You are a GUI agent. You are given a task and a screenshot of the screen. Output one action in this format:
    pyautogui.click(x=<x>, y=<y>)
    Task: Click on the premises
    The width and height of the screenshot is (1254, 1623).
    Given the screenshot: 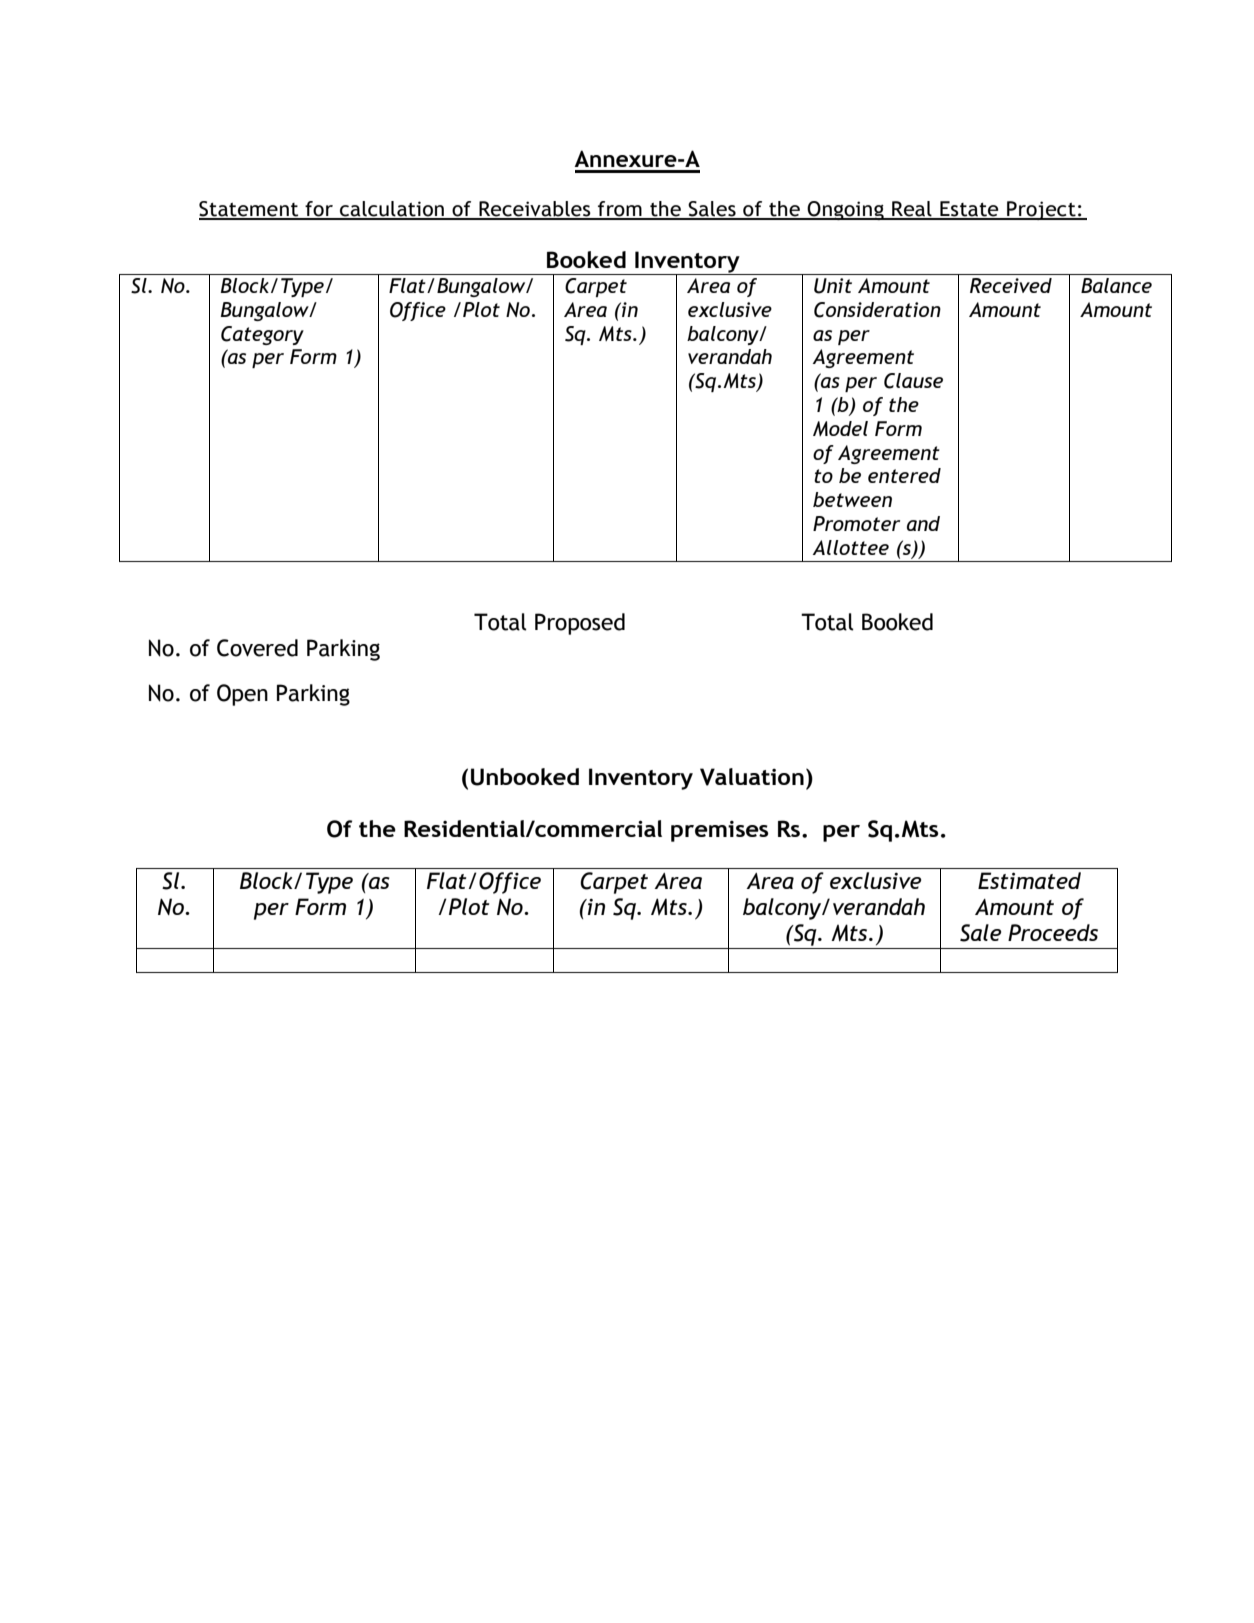 What is the action you would take?
    pyautogui.click(x=720, y=831)
